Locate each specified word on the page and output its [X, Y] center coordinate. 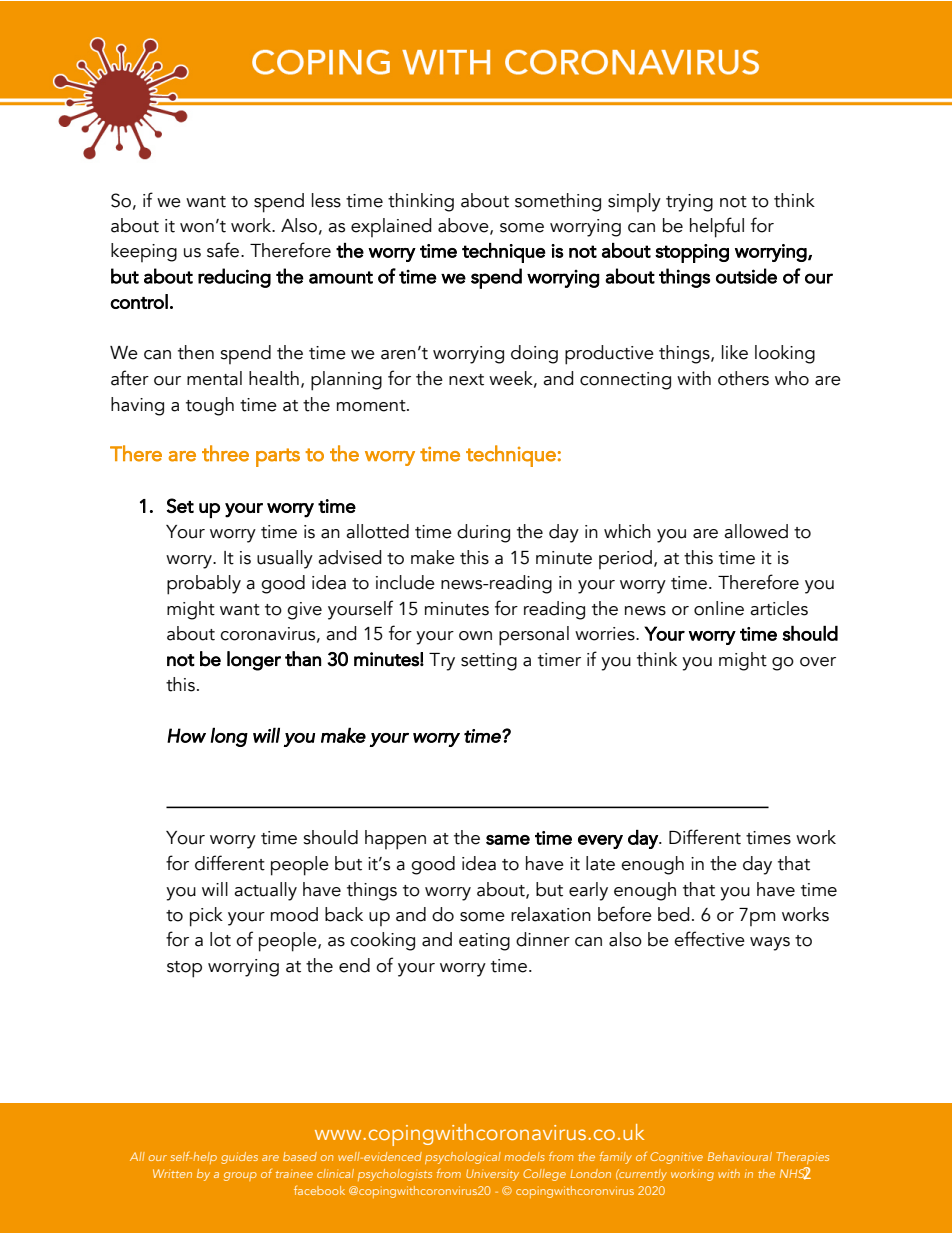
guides [239, 1158]
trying [689, 203]
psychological [463, 1158]
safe [224, 250]
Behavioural [740, 1156]
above [464, 226]
